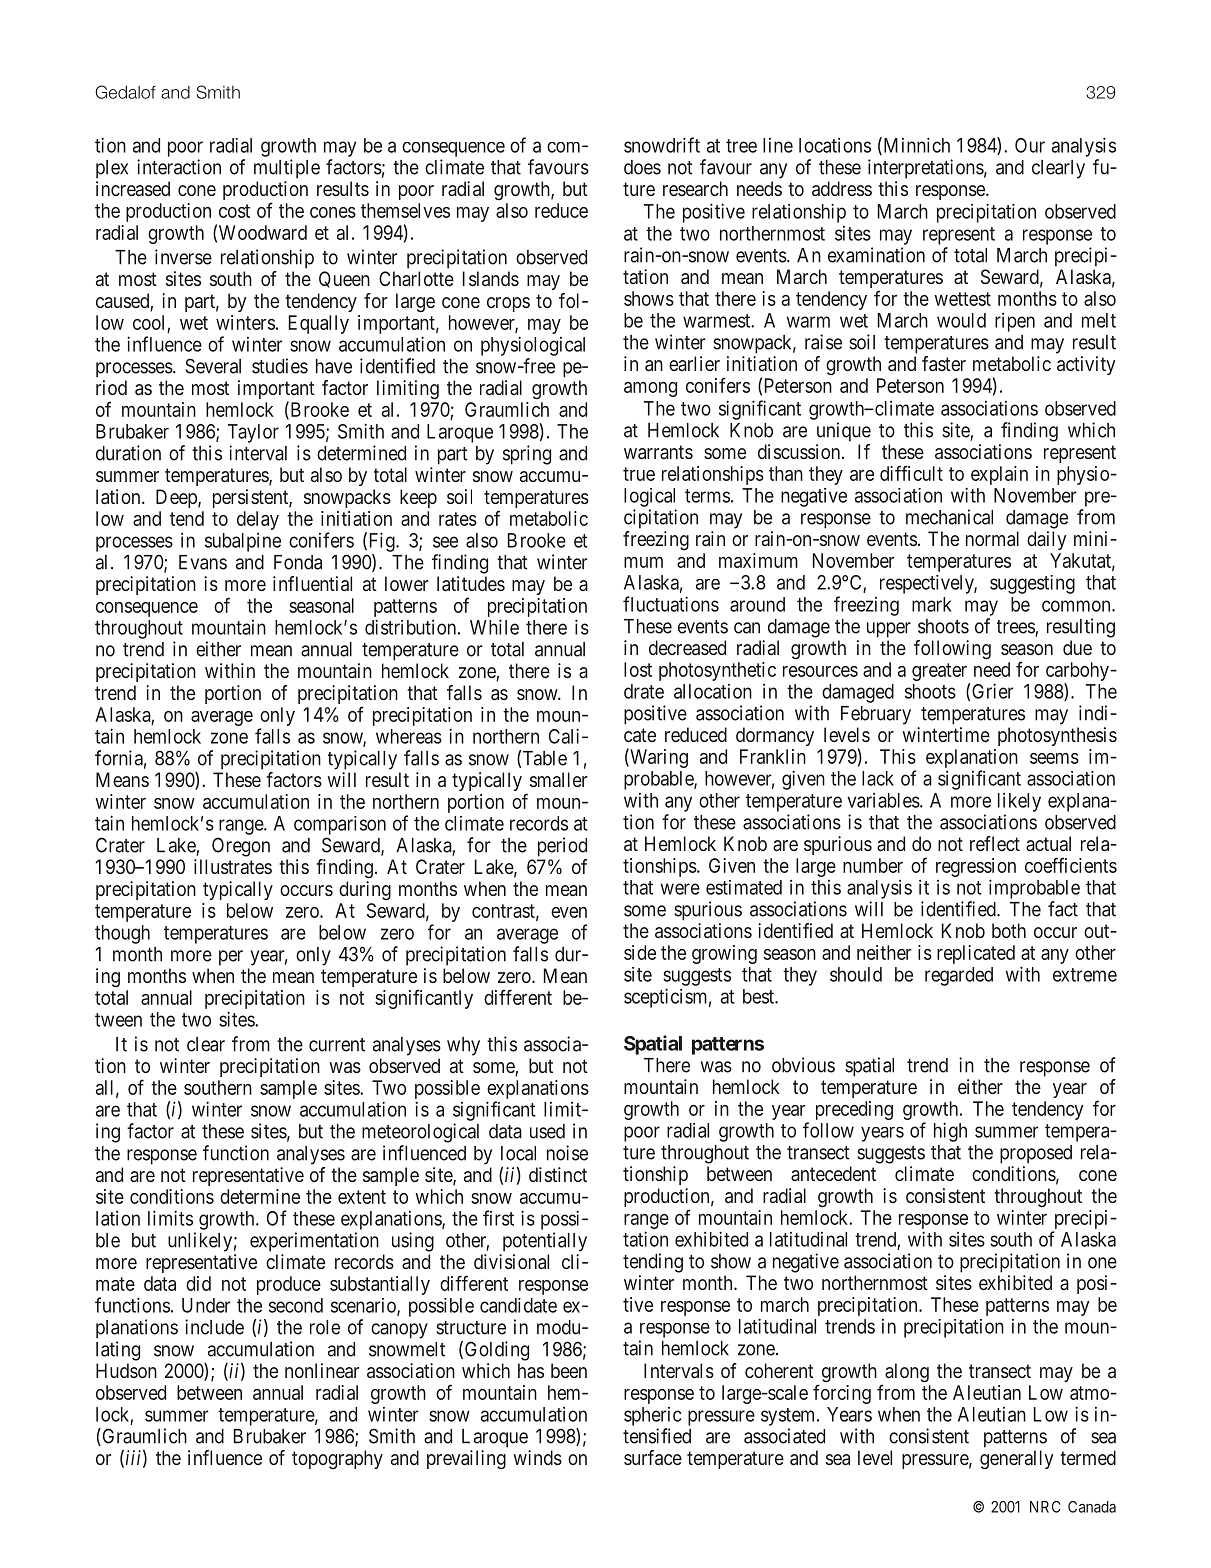  Describe the element at coordinates (653, 1457) in the image. I see `surface` at that location.
